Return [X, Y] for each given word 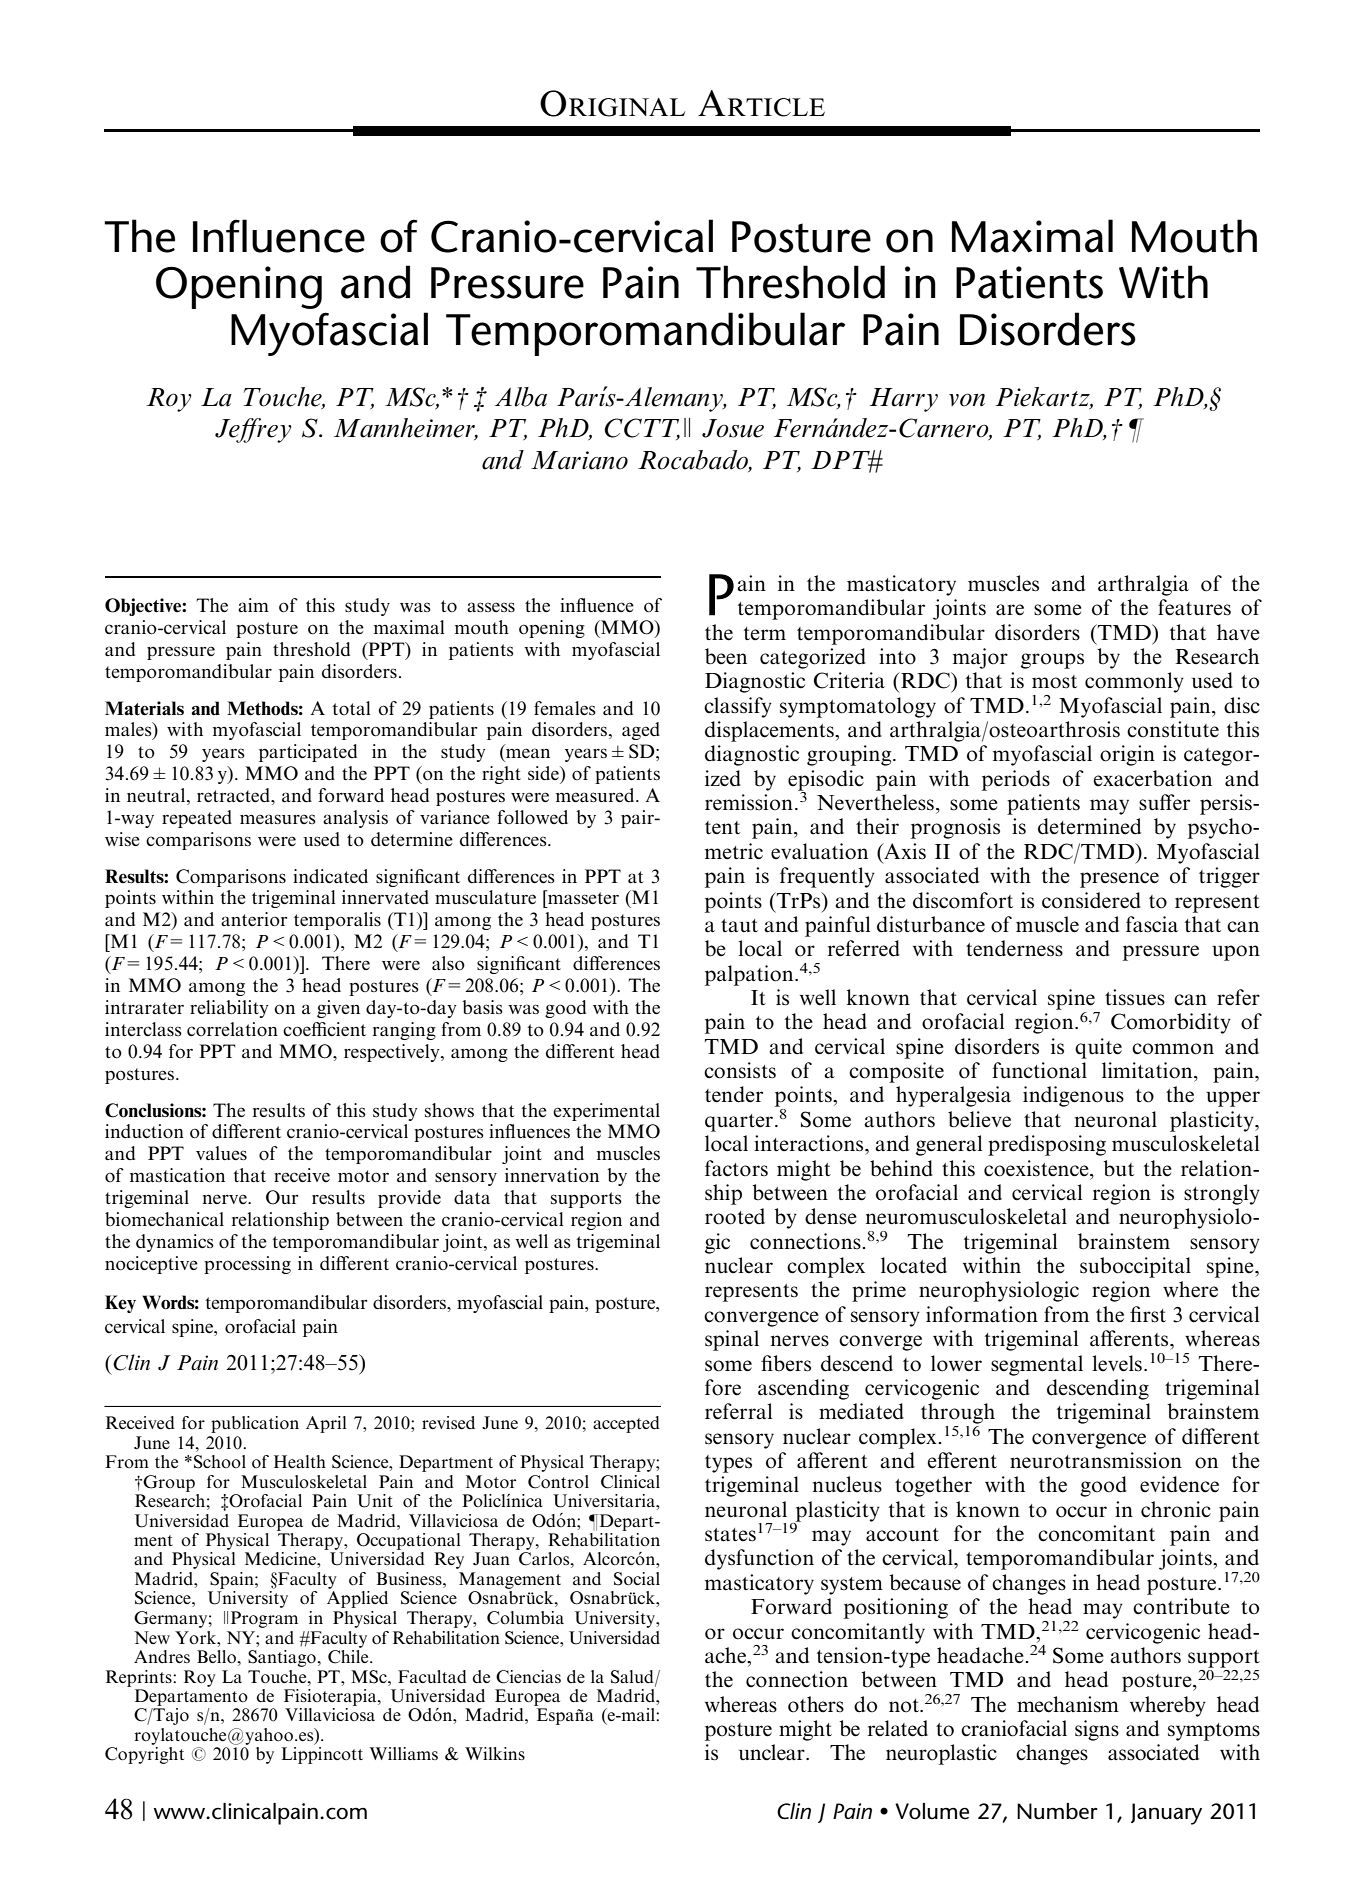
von [967, 400]
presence [1119, 880]
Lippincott [322, 1755]
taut [739, 926]
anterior [254, 919]
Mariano [579, 460]
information [982, 1314]
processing [247, 1265]
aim [253, 605]
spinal [732, 1340]
